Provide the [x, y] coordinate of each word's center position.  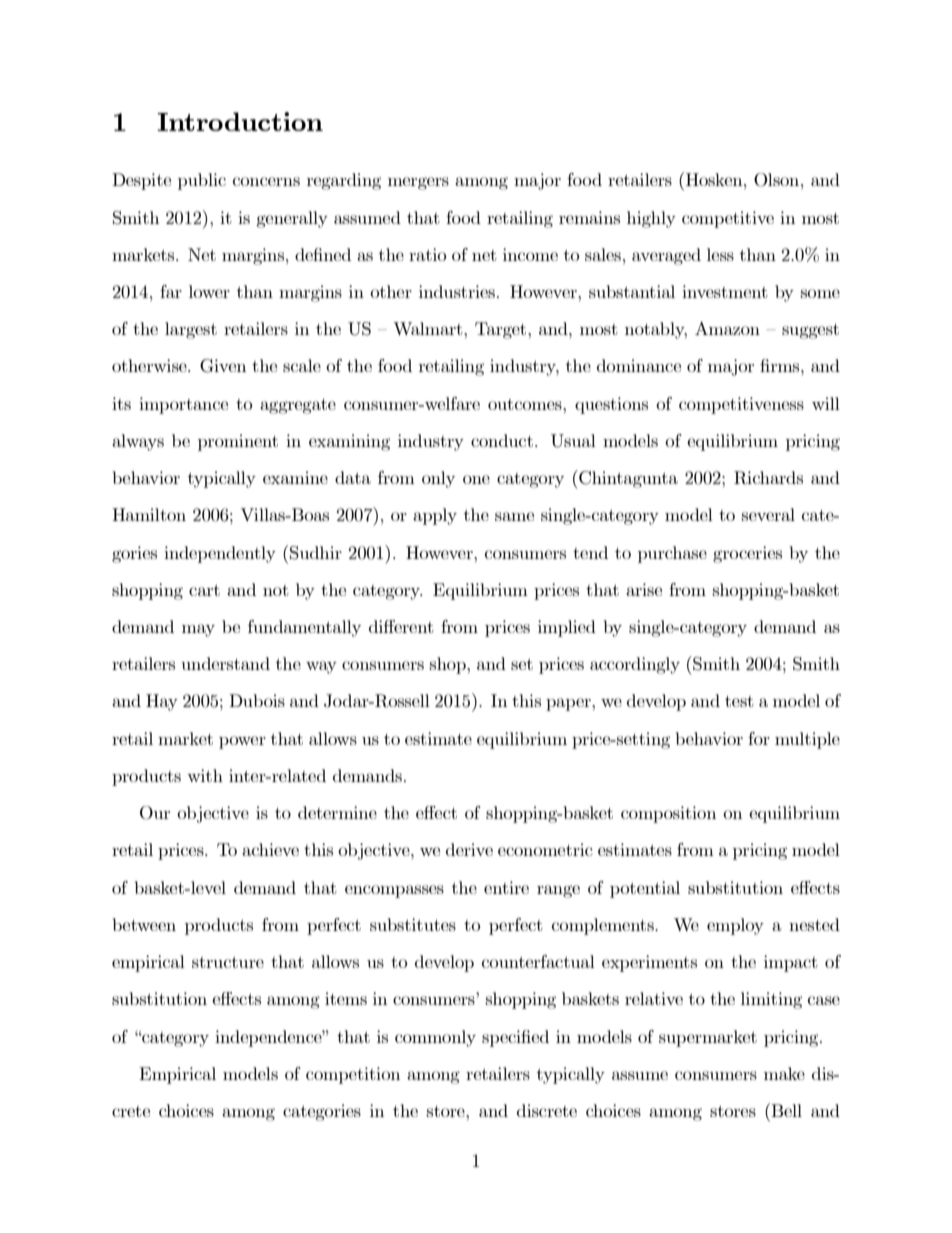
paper [569, 704]
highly [651, 219]
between [144, 924]
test [739, 701]
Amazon [727, 328]
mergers [418, 183]
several [768, 514]
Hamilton [149, 514]
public [202, 181]
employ [735, 926]
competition [353, 1075]
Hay [162, 702]
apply [435, 516]
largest [191, 330]
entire [506, 887]
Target [502, 330]
